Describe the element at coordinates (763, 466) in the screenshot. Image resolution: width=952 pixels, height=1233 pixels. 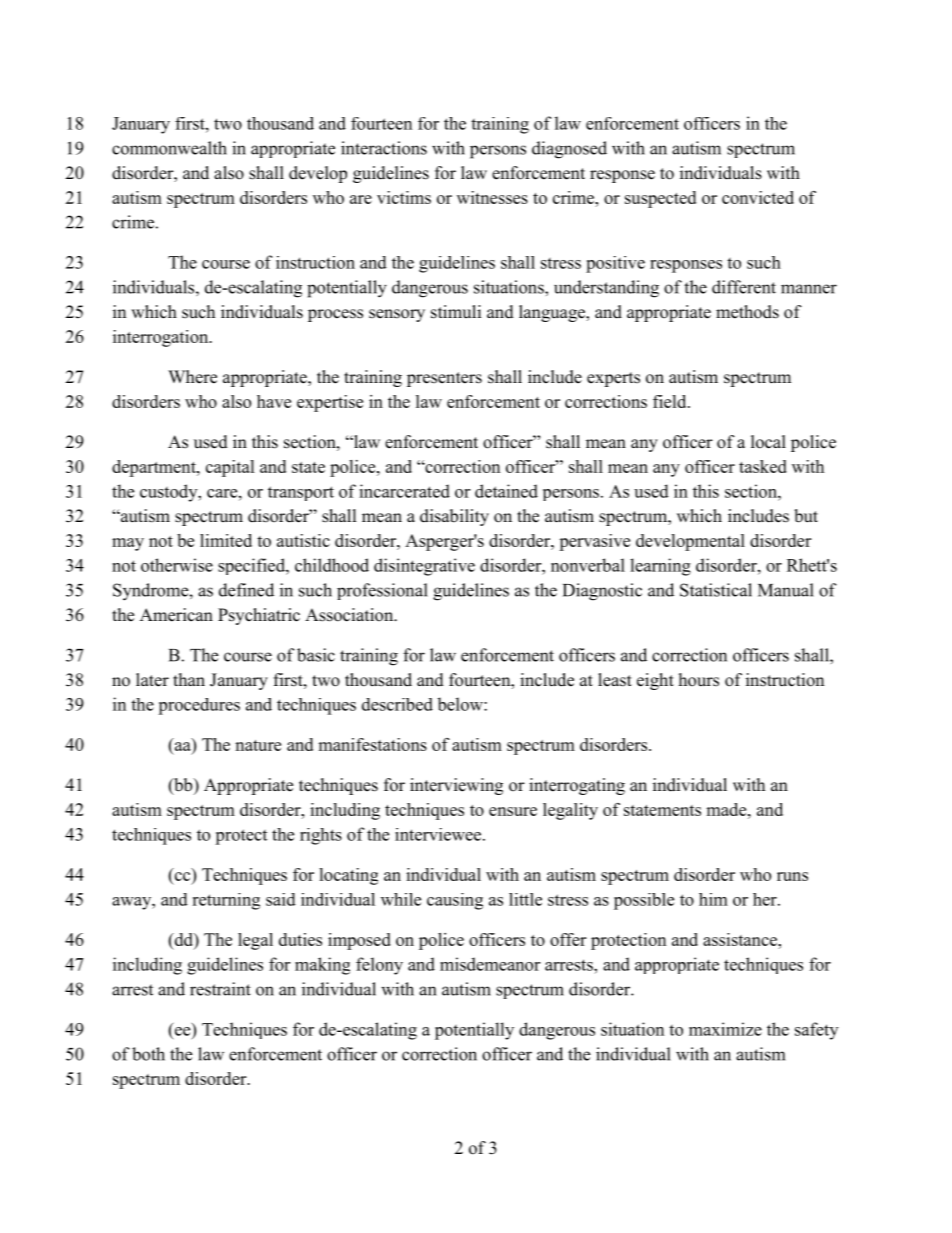
I see `tasked` at that location.
